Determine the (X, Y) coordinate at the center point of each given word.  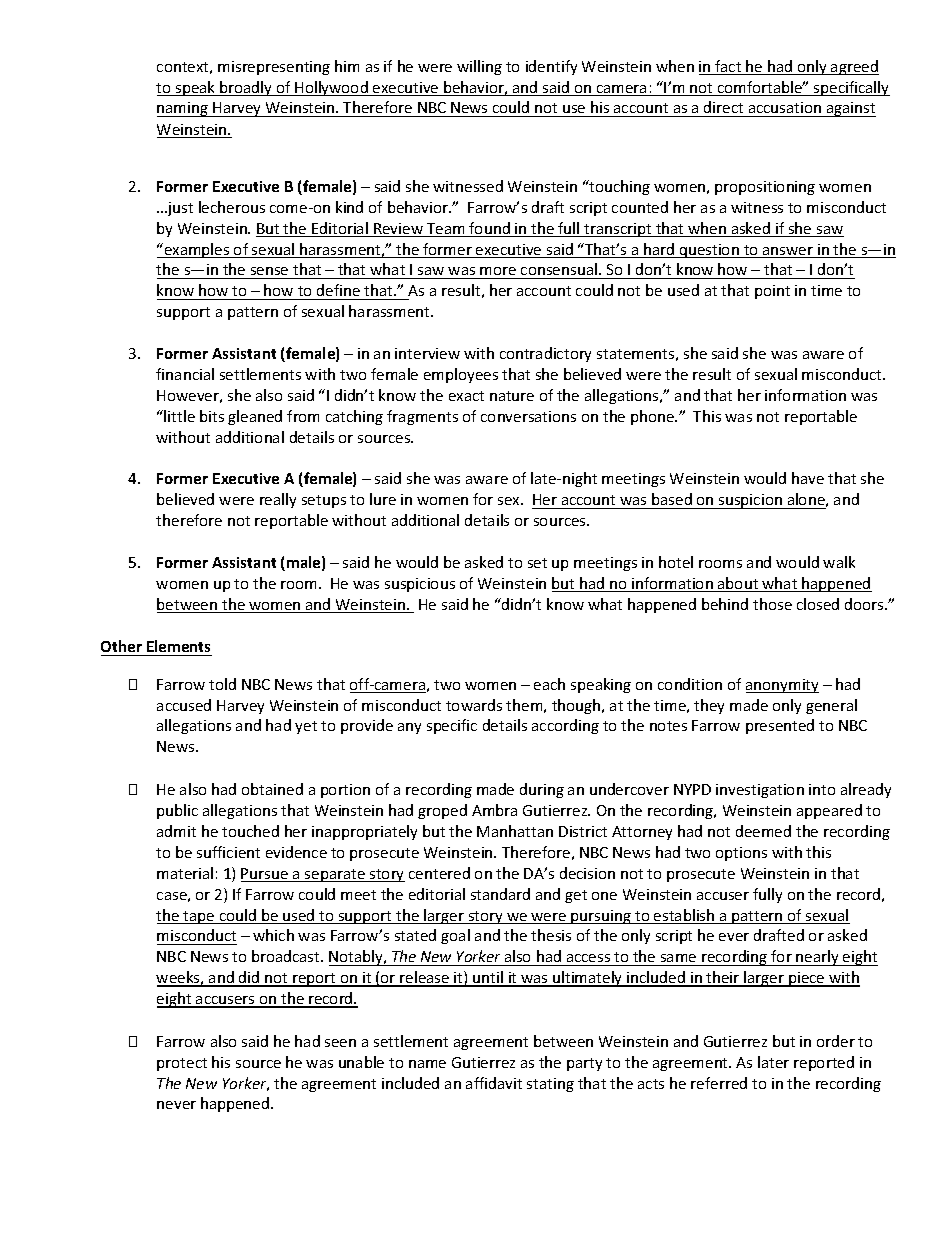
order (836, 1041)
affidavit (494, 1083)
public (177, 811)
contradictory (545, 354)
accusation (784, 109)
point (772, 292)
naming (184, 109)
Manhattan (515, 831)
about (738, 584)
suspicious (420, 585)
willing (479, 67)
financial (185, 374)
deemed (763, 831)
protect (182, 1064)
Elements (178, 648)
